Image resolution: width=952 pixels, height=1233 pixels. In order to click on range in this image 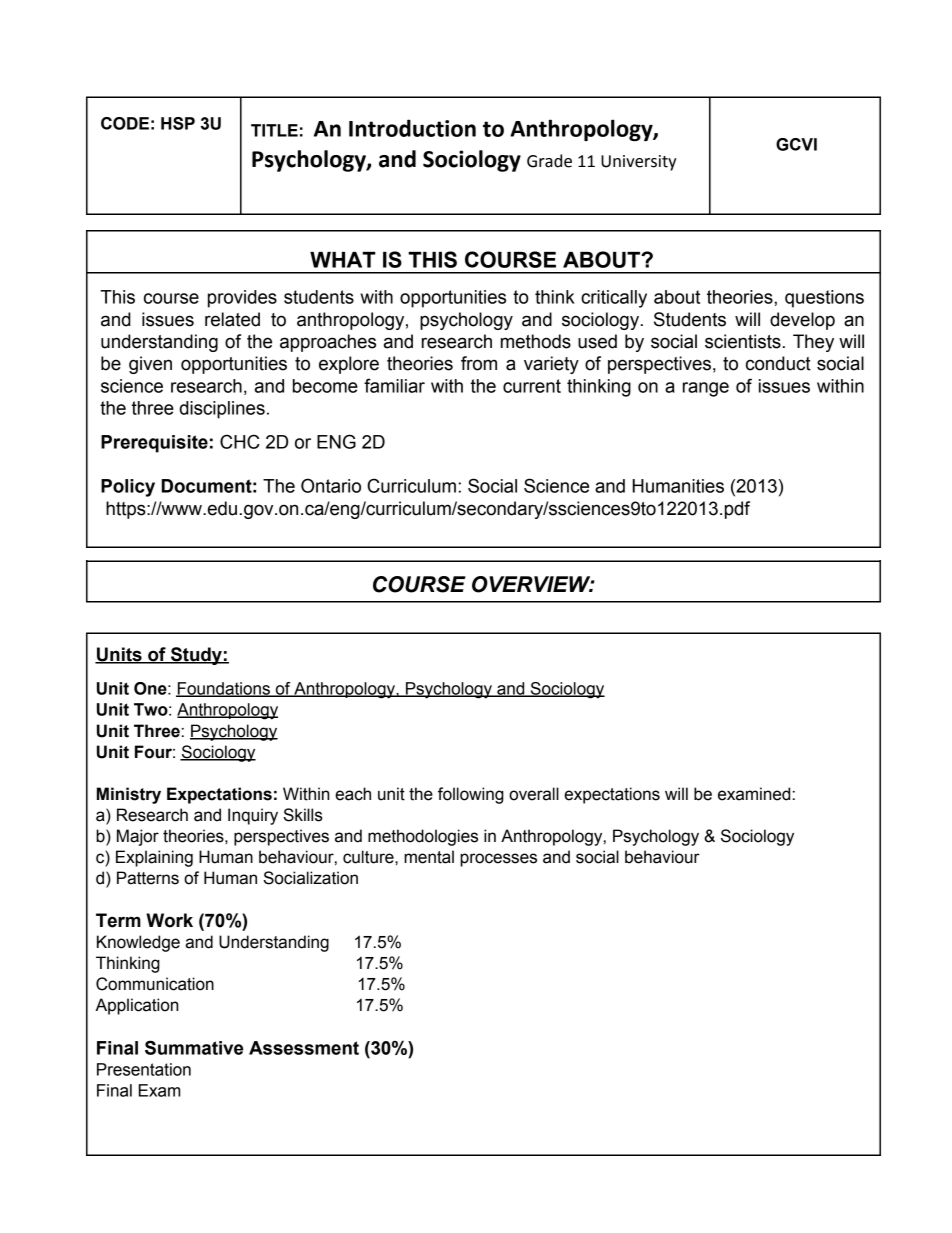, I will do `click(706, 389)`.
